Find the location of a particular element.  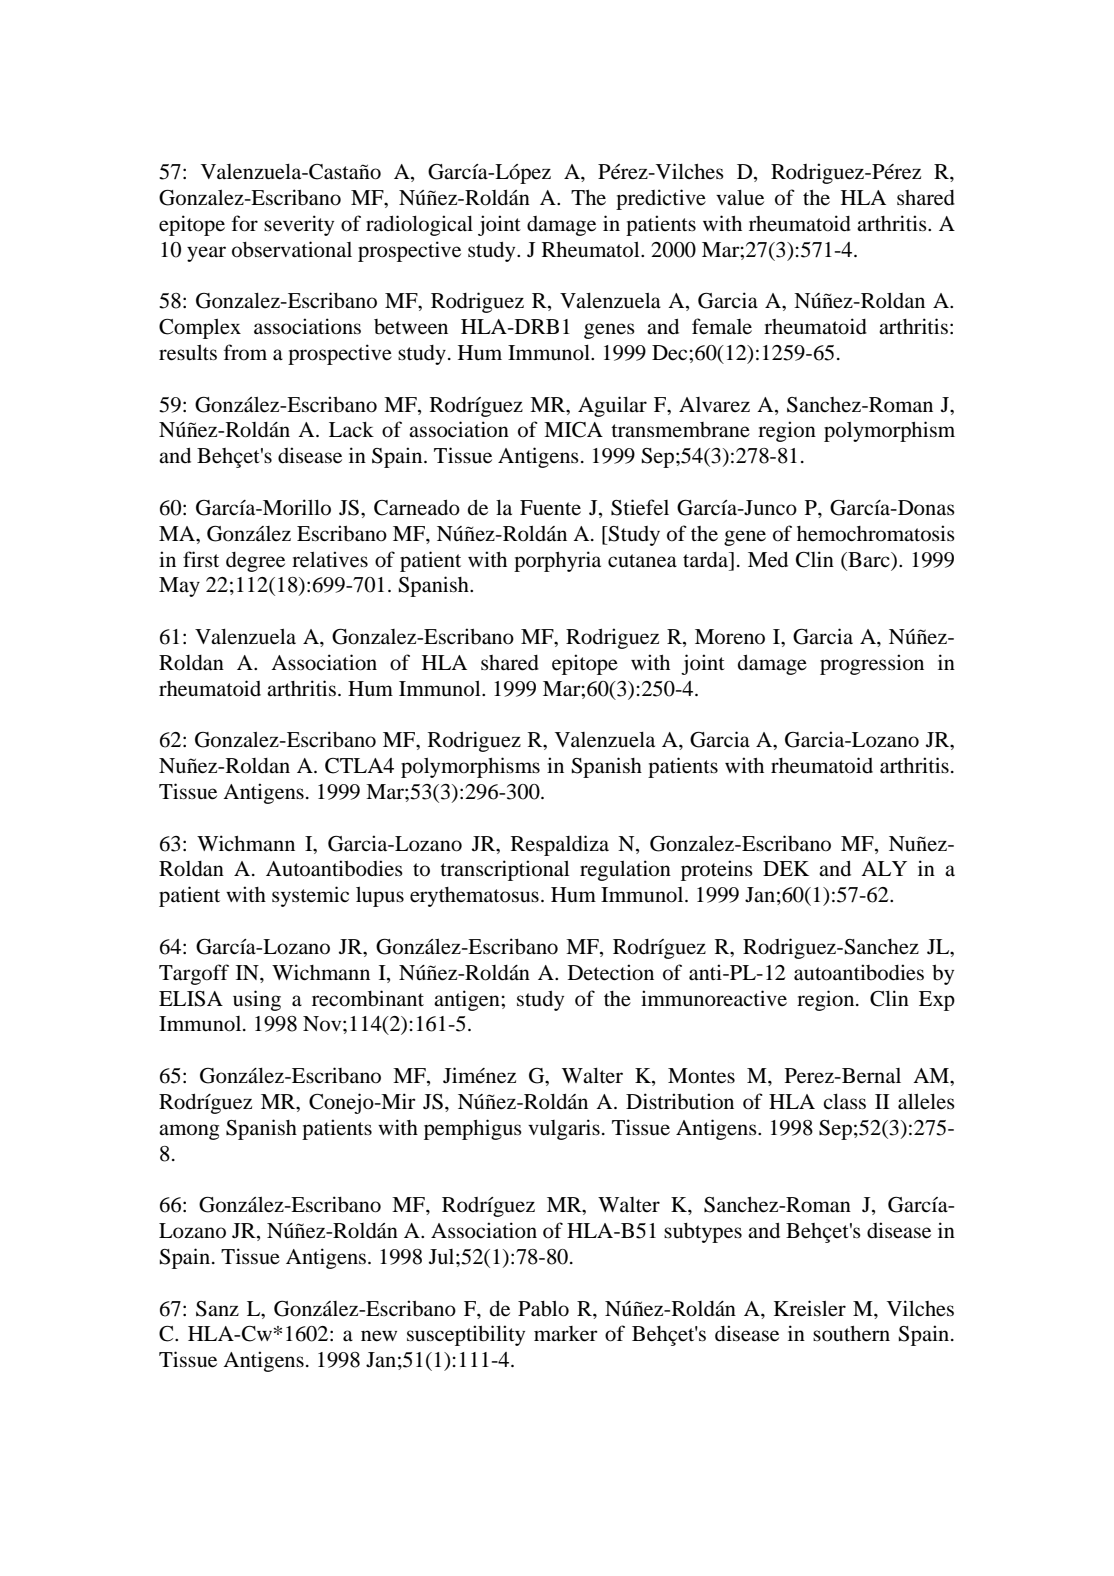

value is located at coordinates (740, 198).
